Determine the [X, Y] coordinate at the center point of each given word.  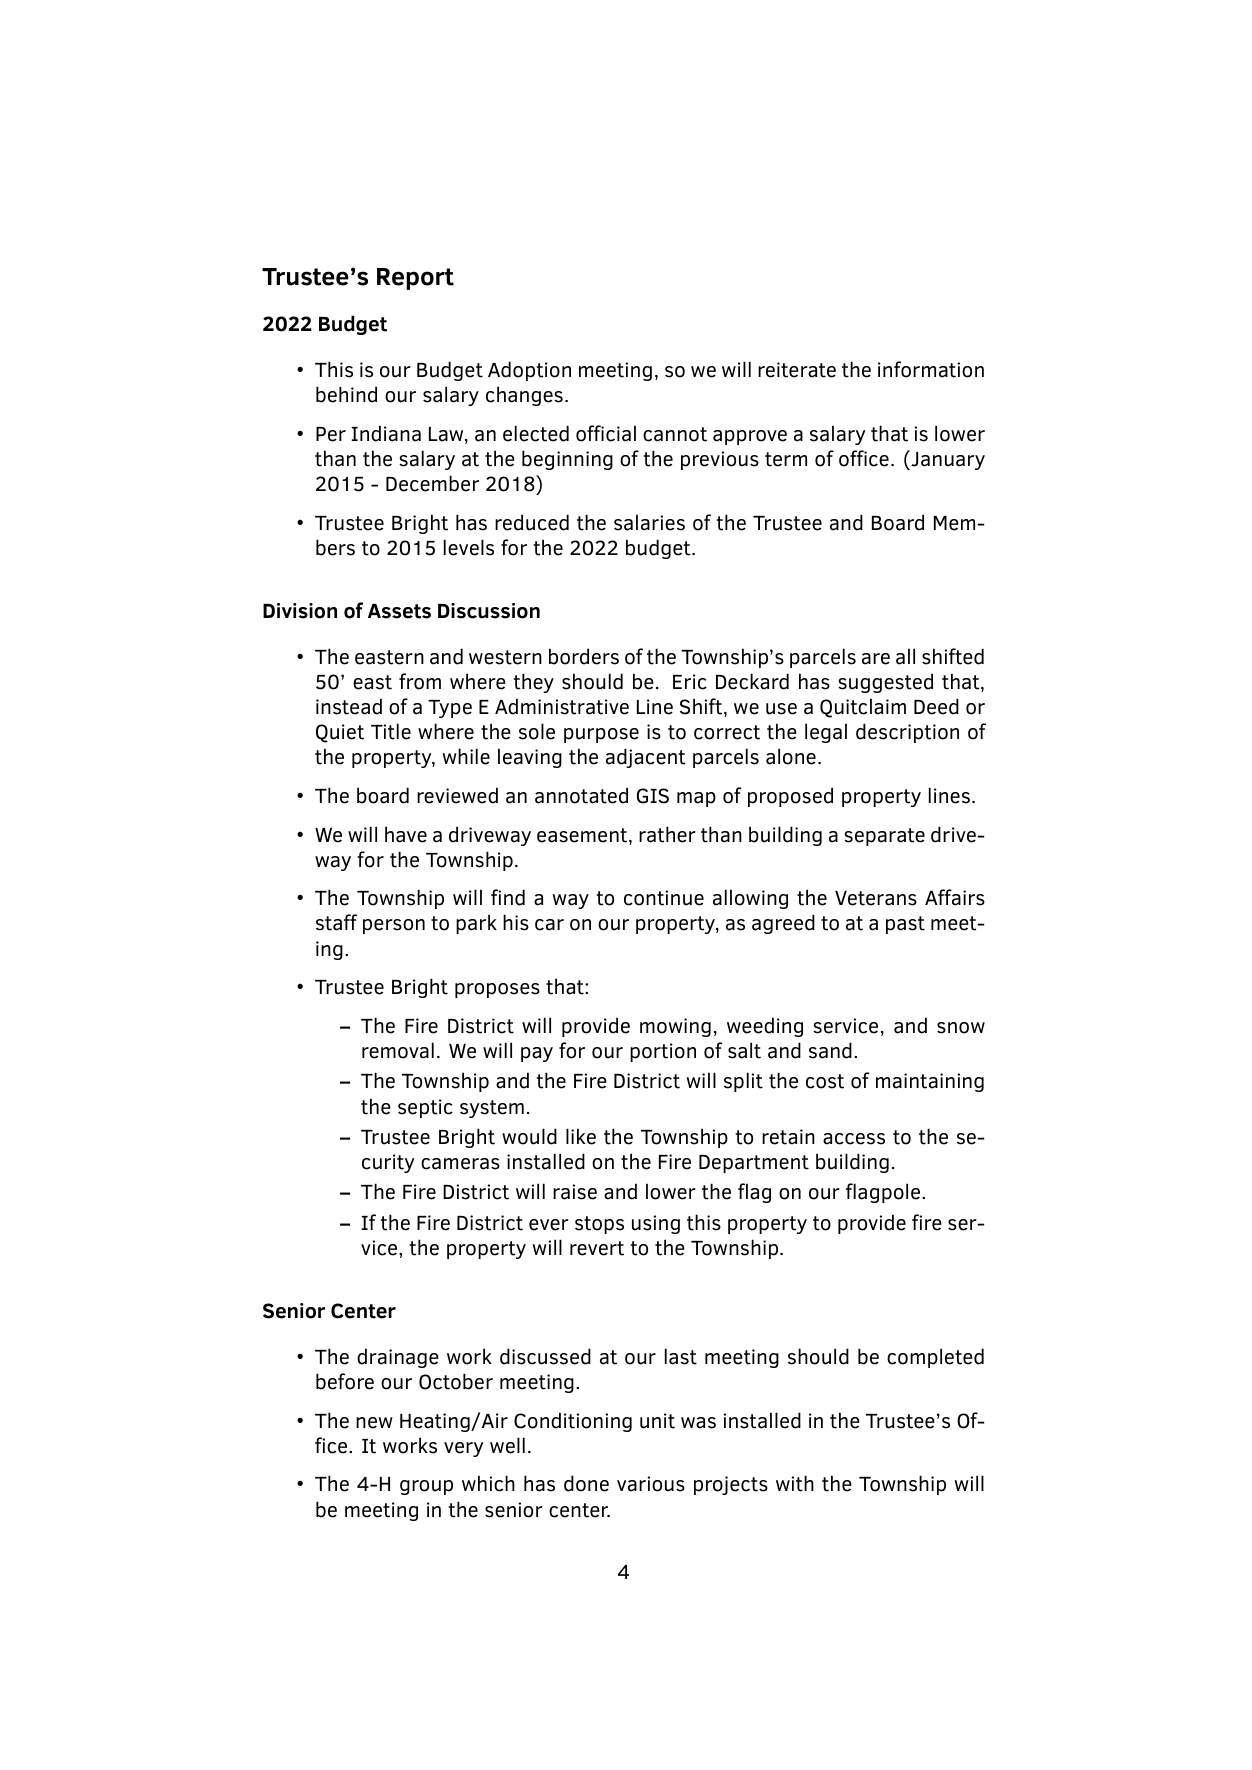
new [374, 1423]
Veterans [876, 898]
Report [415, 279]
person [394, 926]
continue [664, 898]
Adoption [529, 371]
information [931, 369]
